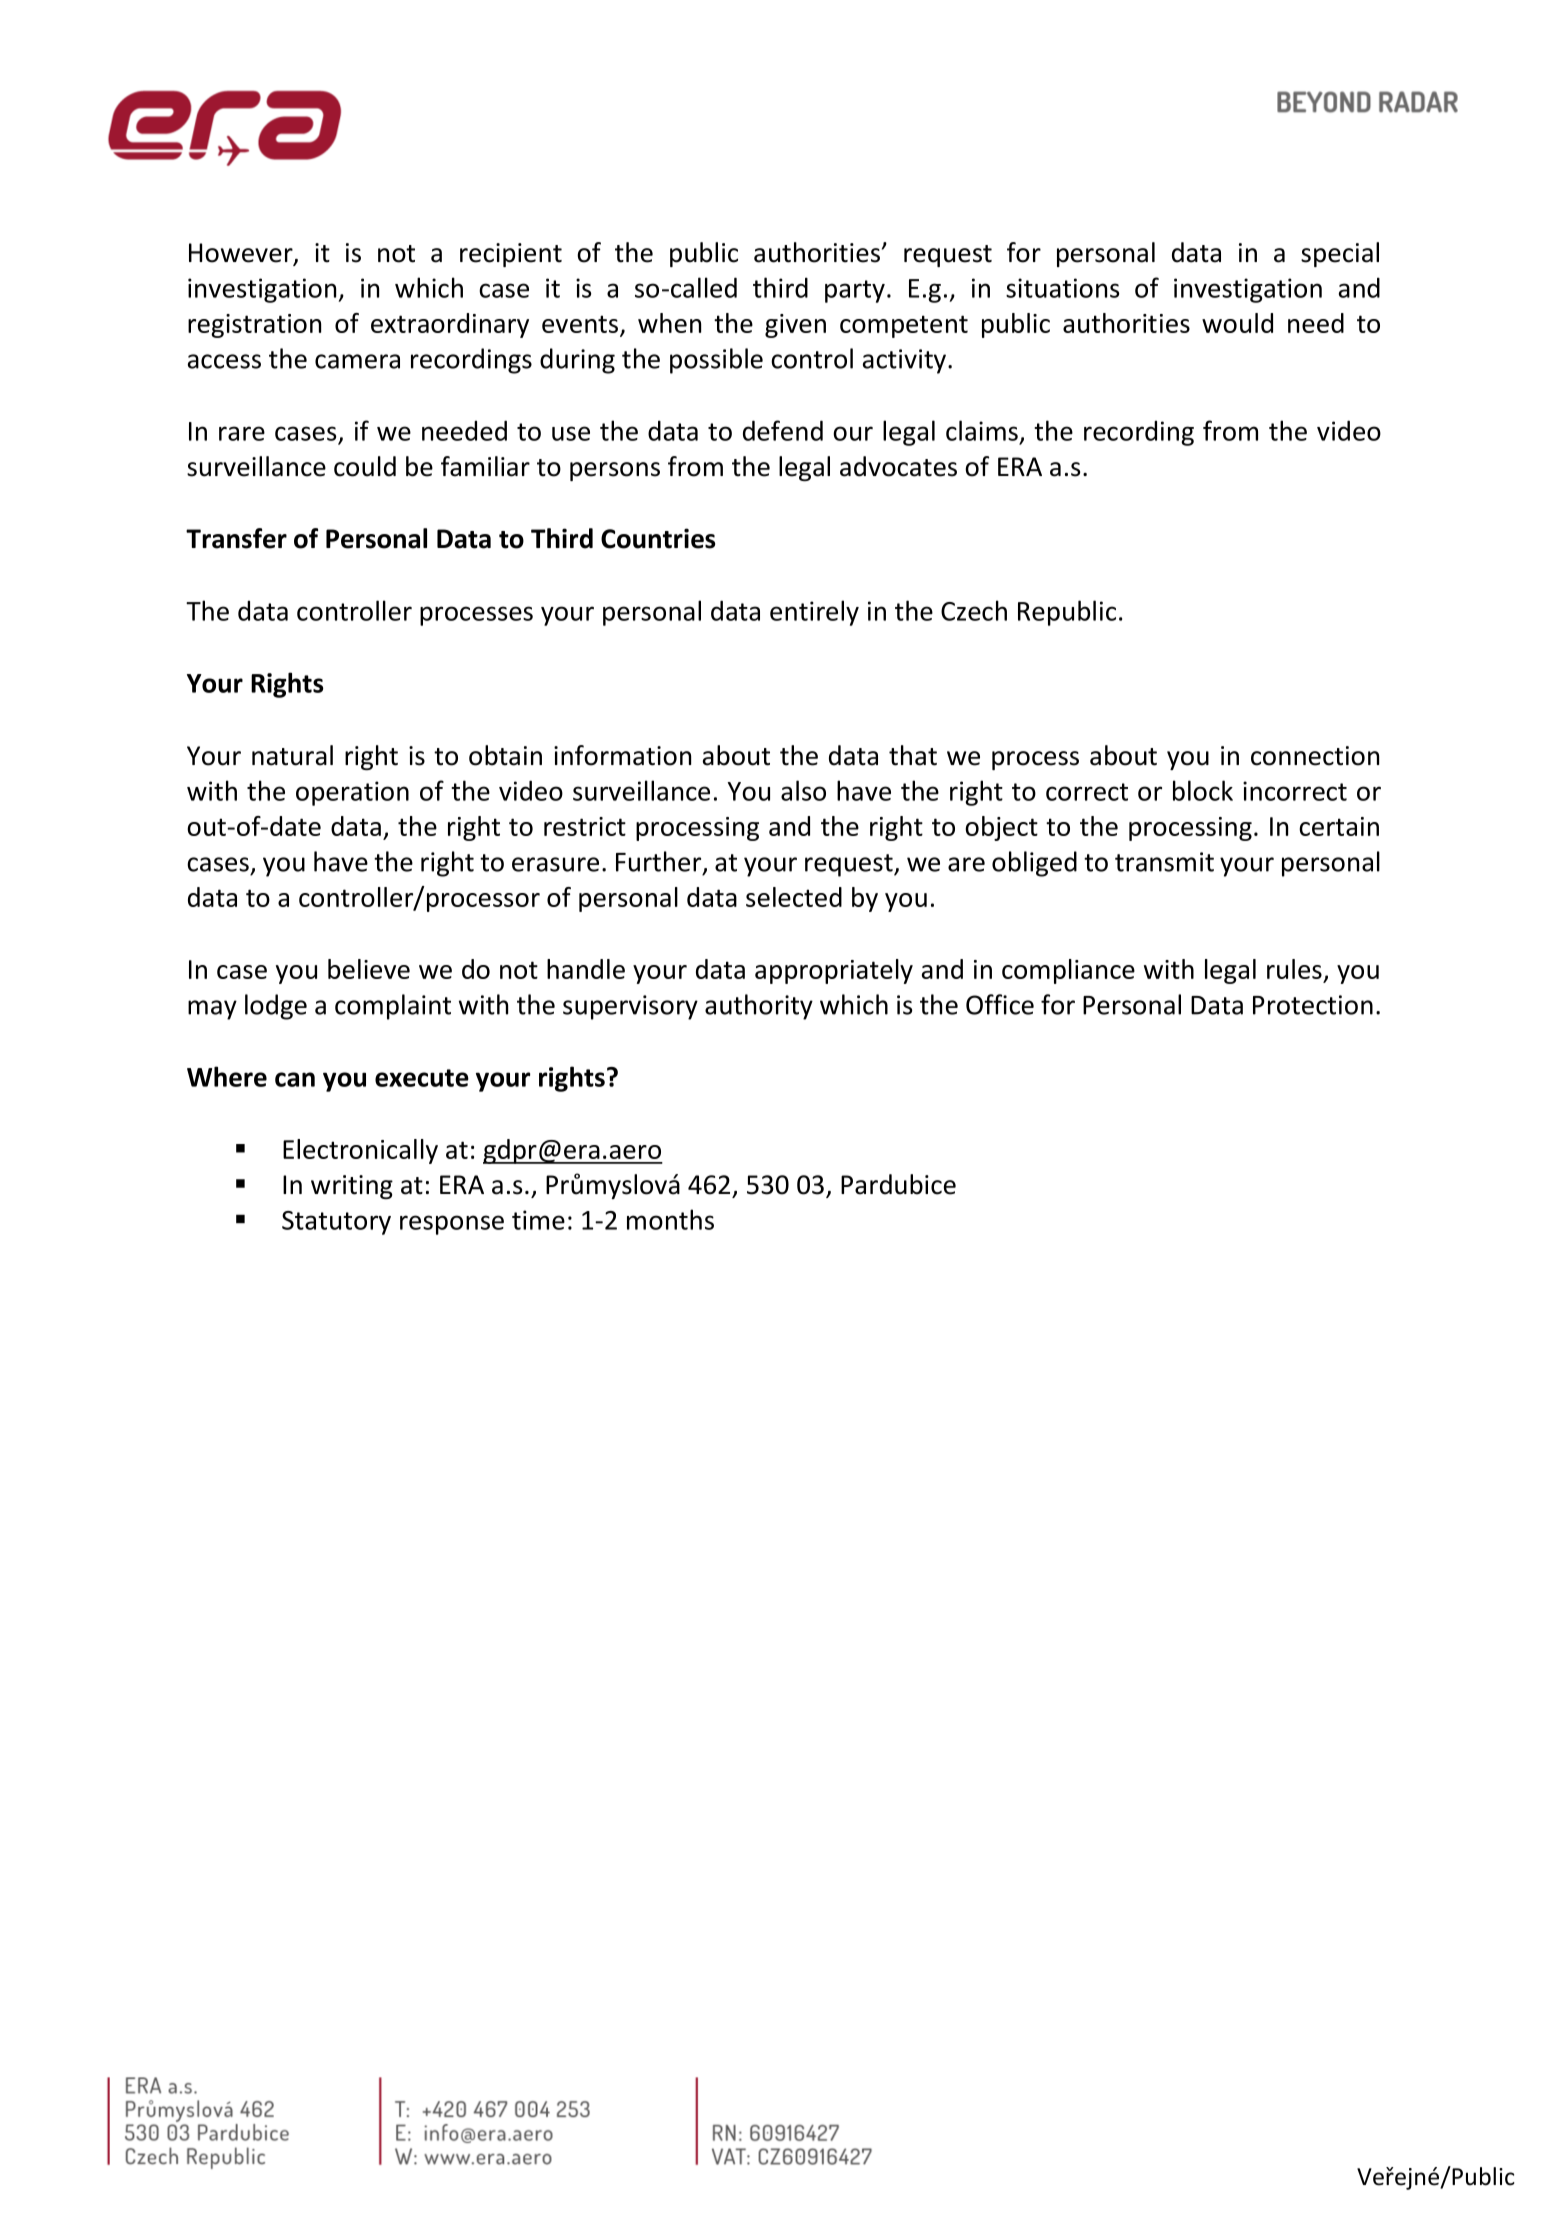  I want to click on entirely, so click(814, 613).
